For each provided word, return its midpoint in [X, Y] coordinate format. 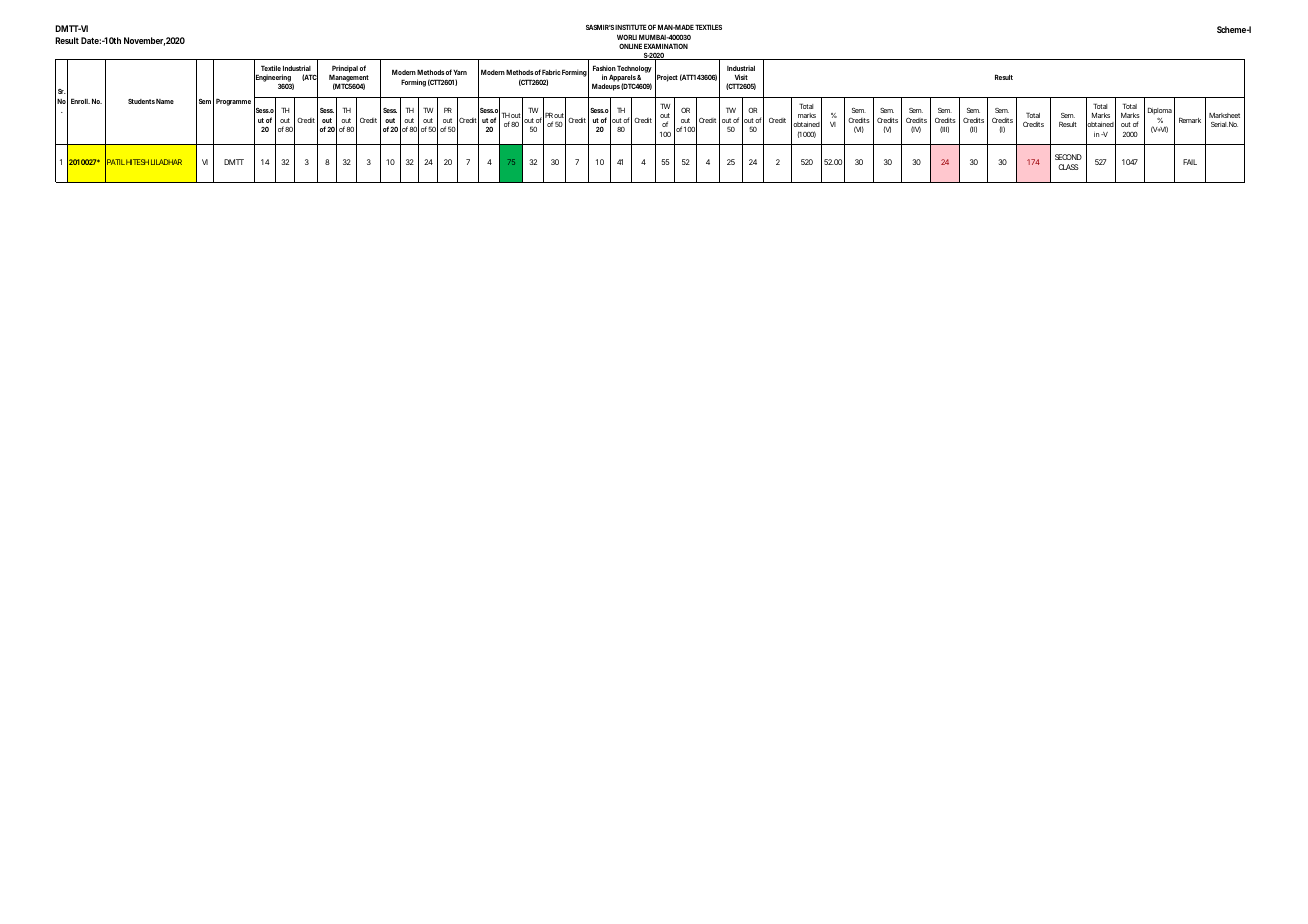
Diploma [1160, 111]
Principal [345, 70]
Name [165, 101]
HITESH [137, 162]
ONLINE [630, 46]
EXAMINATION [666, 46]
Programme [233, 102]
